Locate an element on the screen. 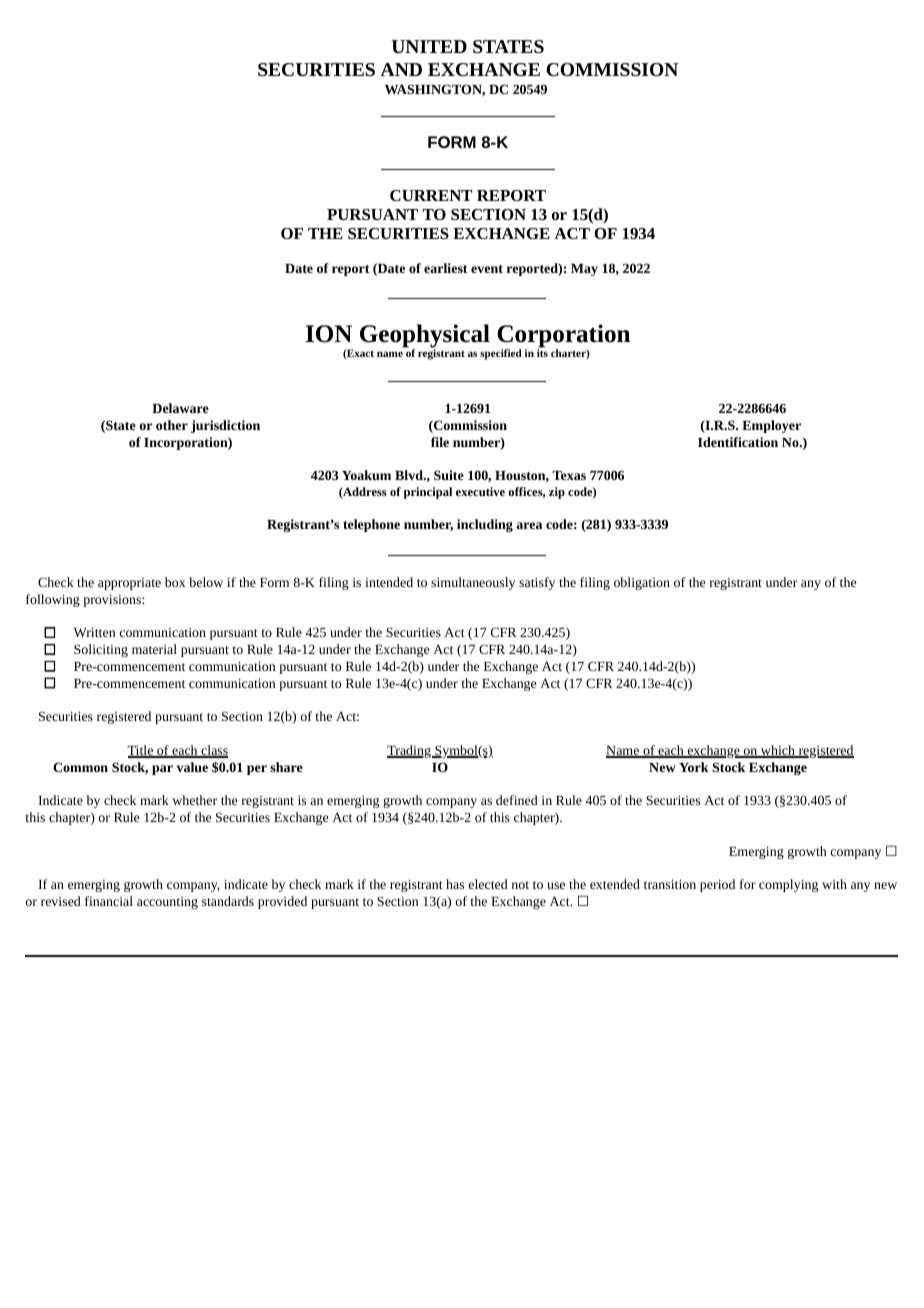  Delaware is located at coordinates (180, 408).
